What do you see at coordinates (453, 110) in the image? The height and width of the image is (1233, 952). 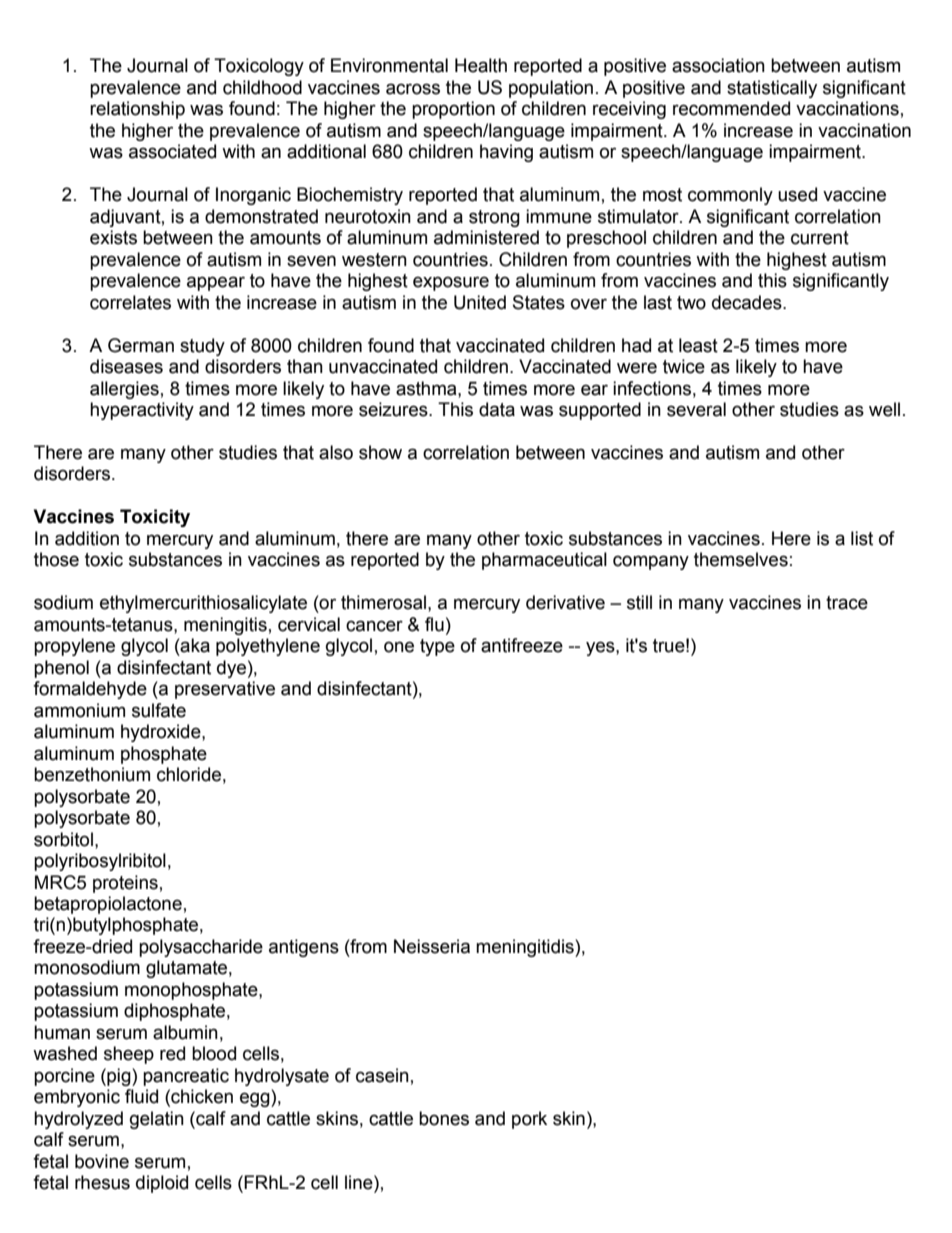 I see `proportion` at bounding box center [453, 110].
